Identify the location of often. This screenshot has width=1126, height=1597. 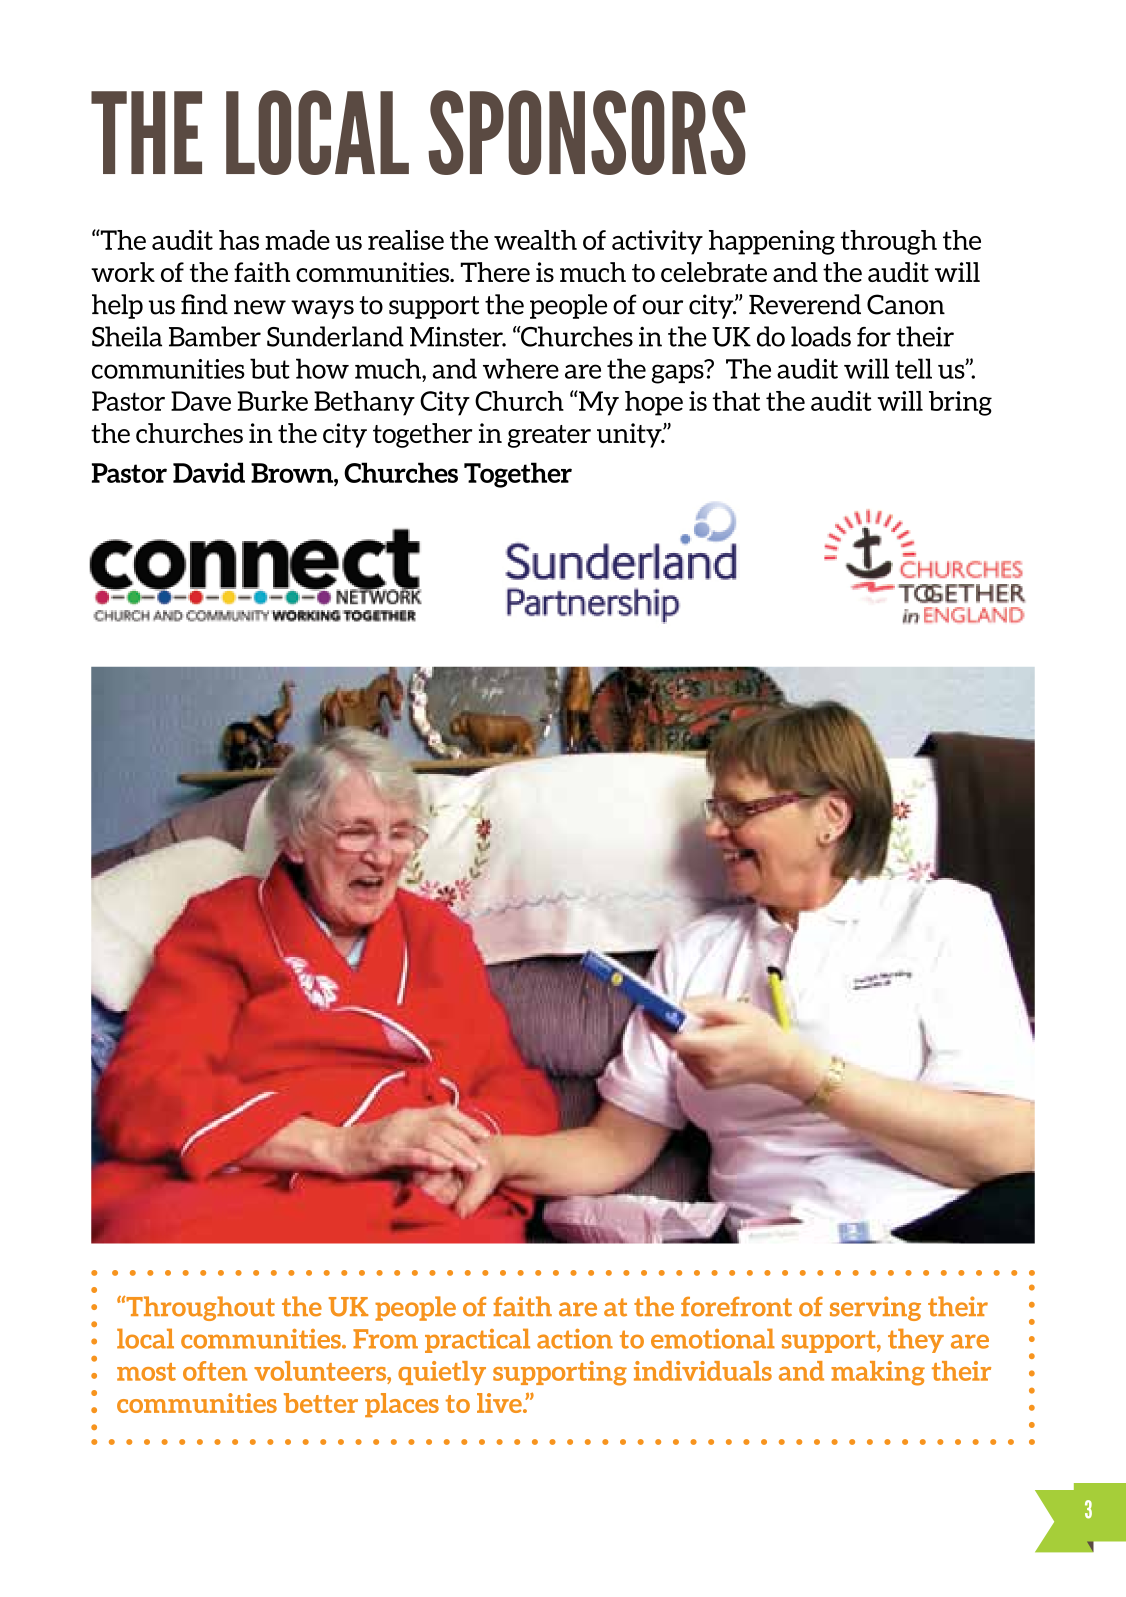
(215, 1371).
